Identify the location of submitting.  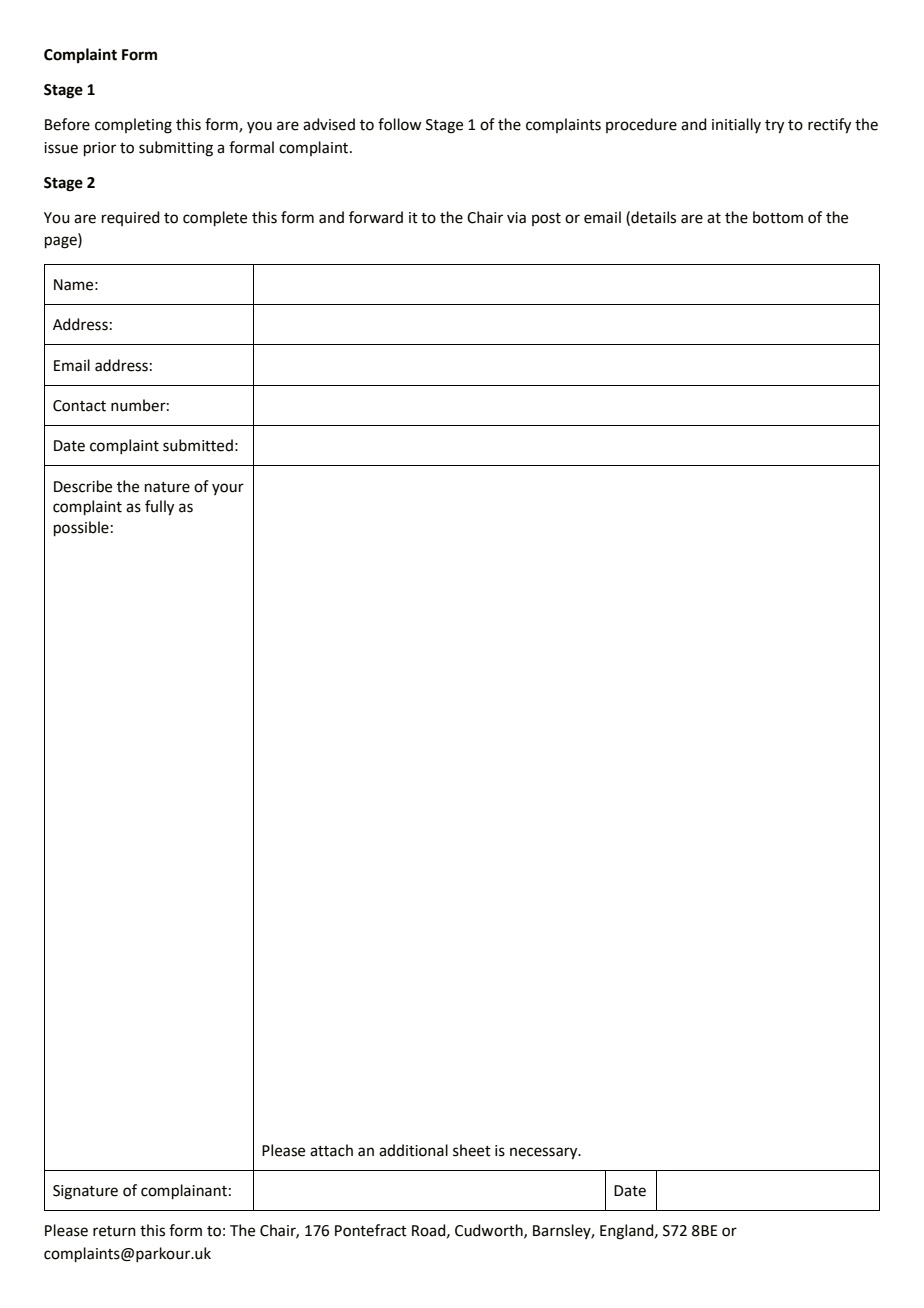
(176, 149).
